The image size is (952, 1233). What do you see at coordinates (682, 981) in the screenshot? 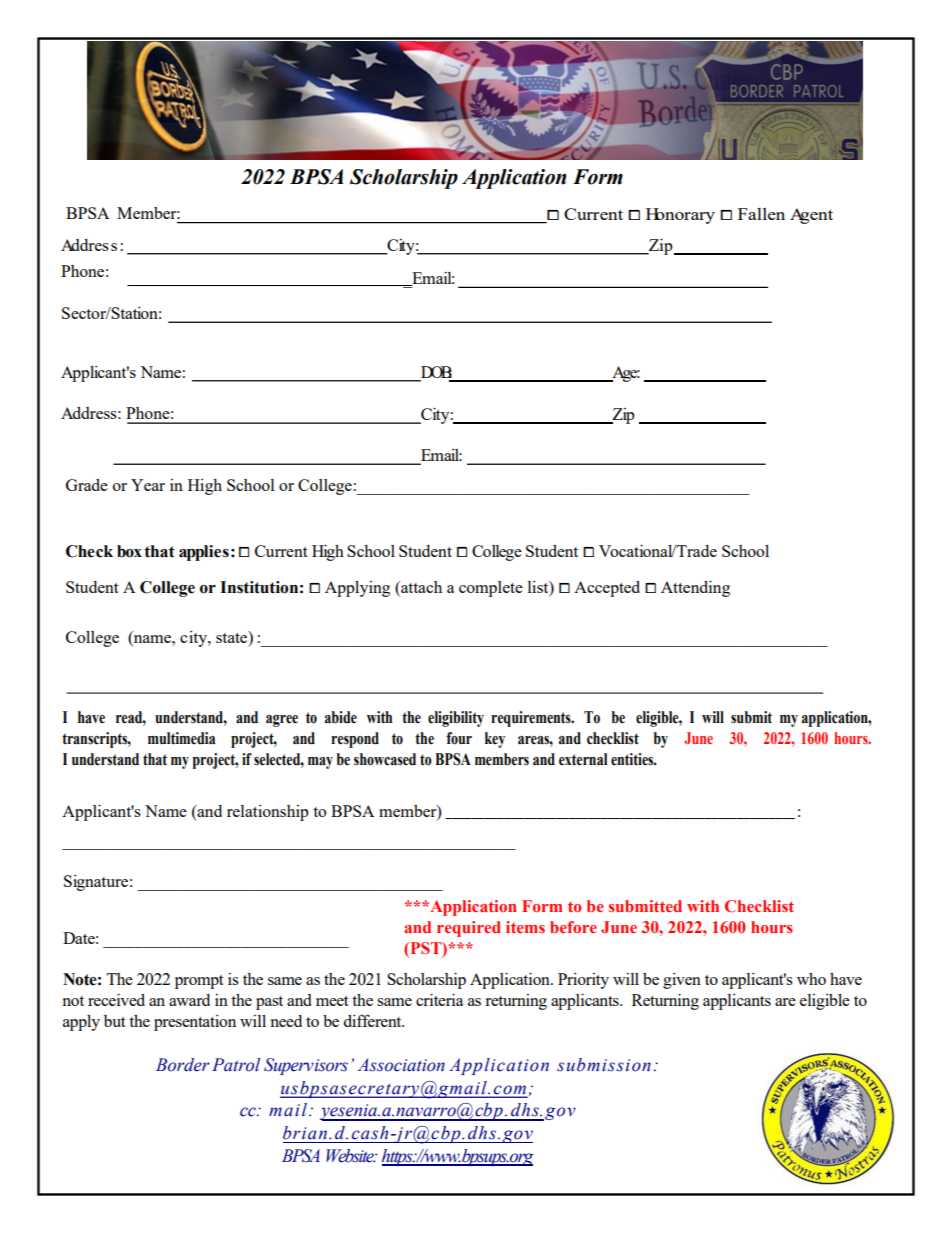
I see `given` at bounding box center [682, 981].
